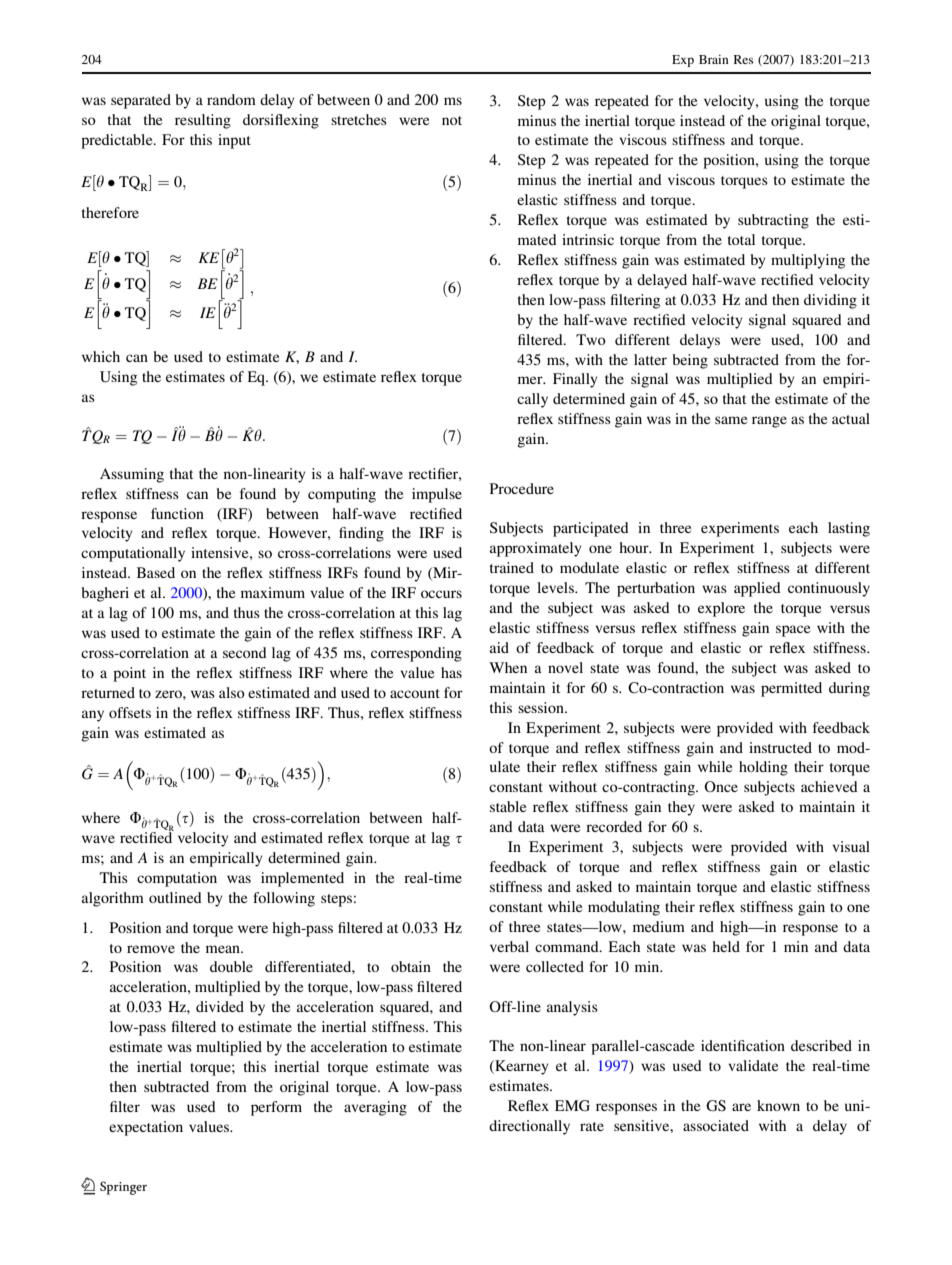 The height and width of the screenshot is (1265, 952). What do you see at coordinates (763, 768) in the screenshot?
I see `holding` at bounding box center [763, 768].
